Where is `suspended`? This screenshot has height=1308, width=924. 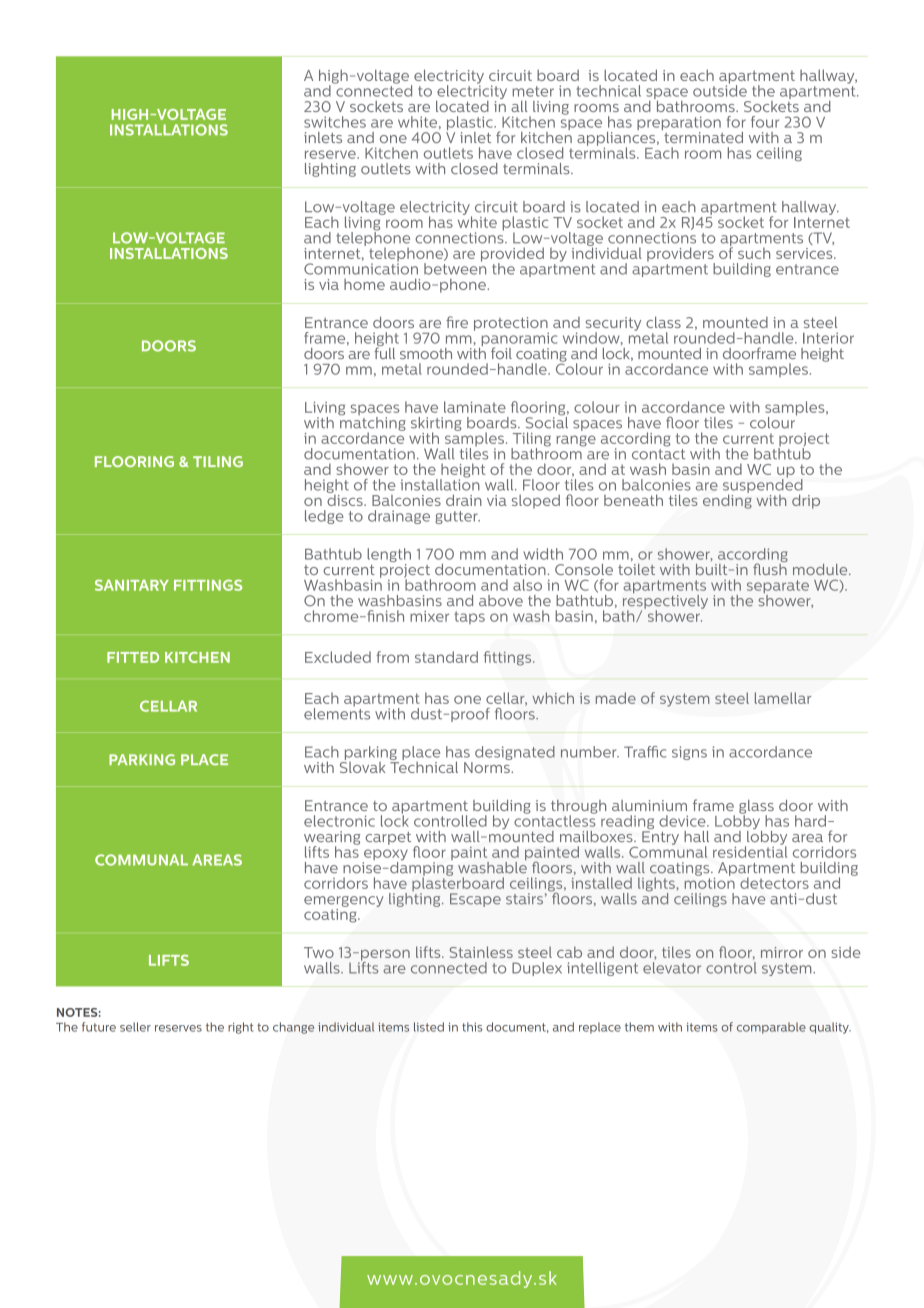
suspended is located at coordinates (763, 486).
